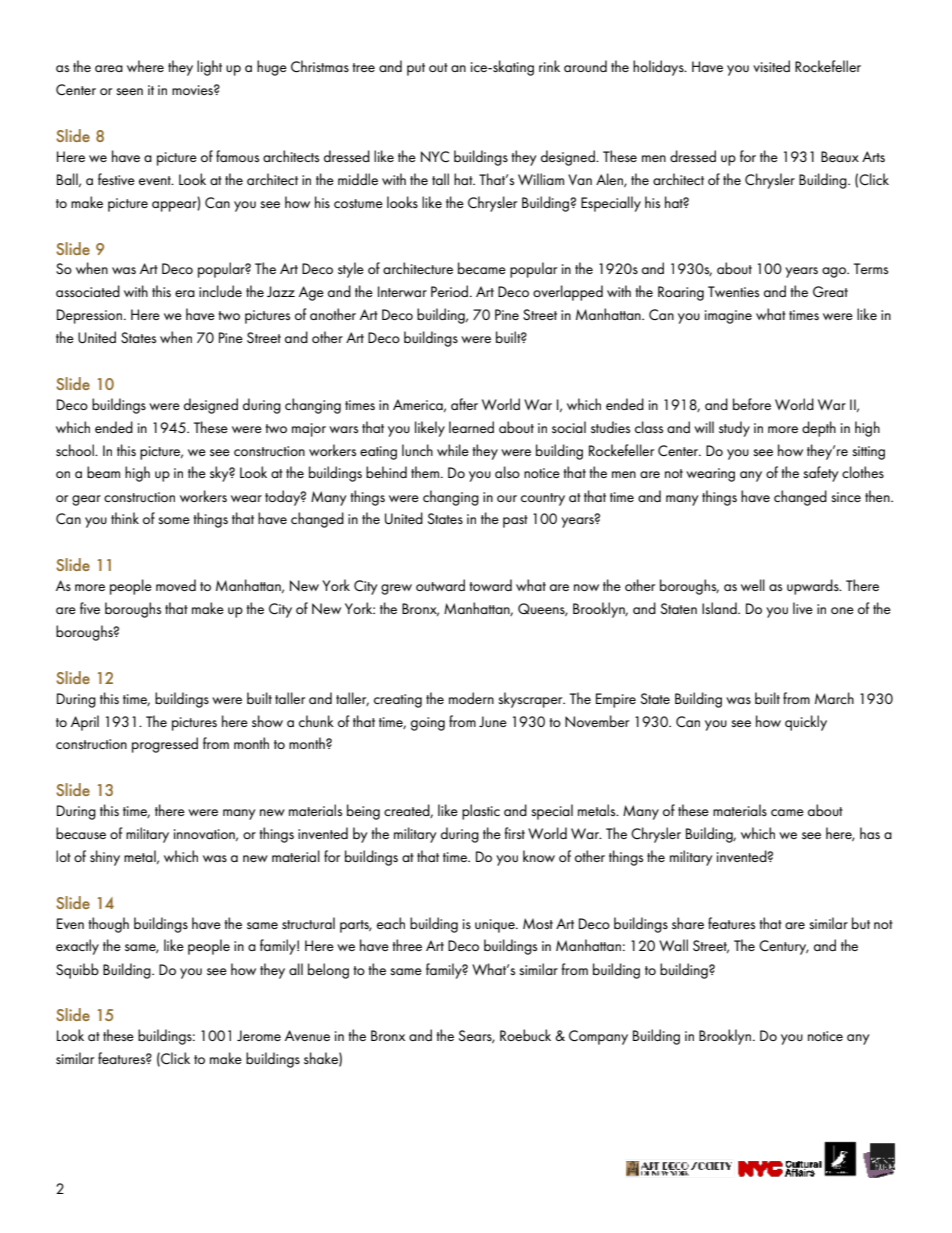 The height and width of the document is (1233, 952). What do you see at coordinates (771, 66) in the document?
I see `visited` at bounding box center [771, 66].
